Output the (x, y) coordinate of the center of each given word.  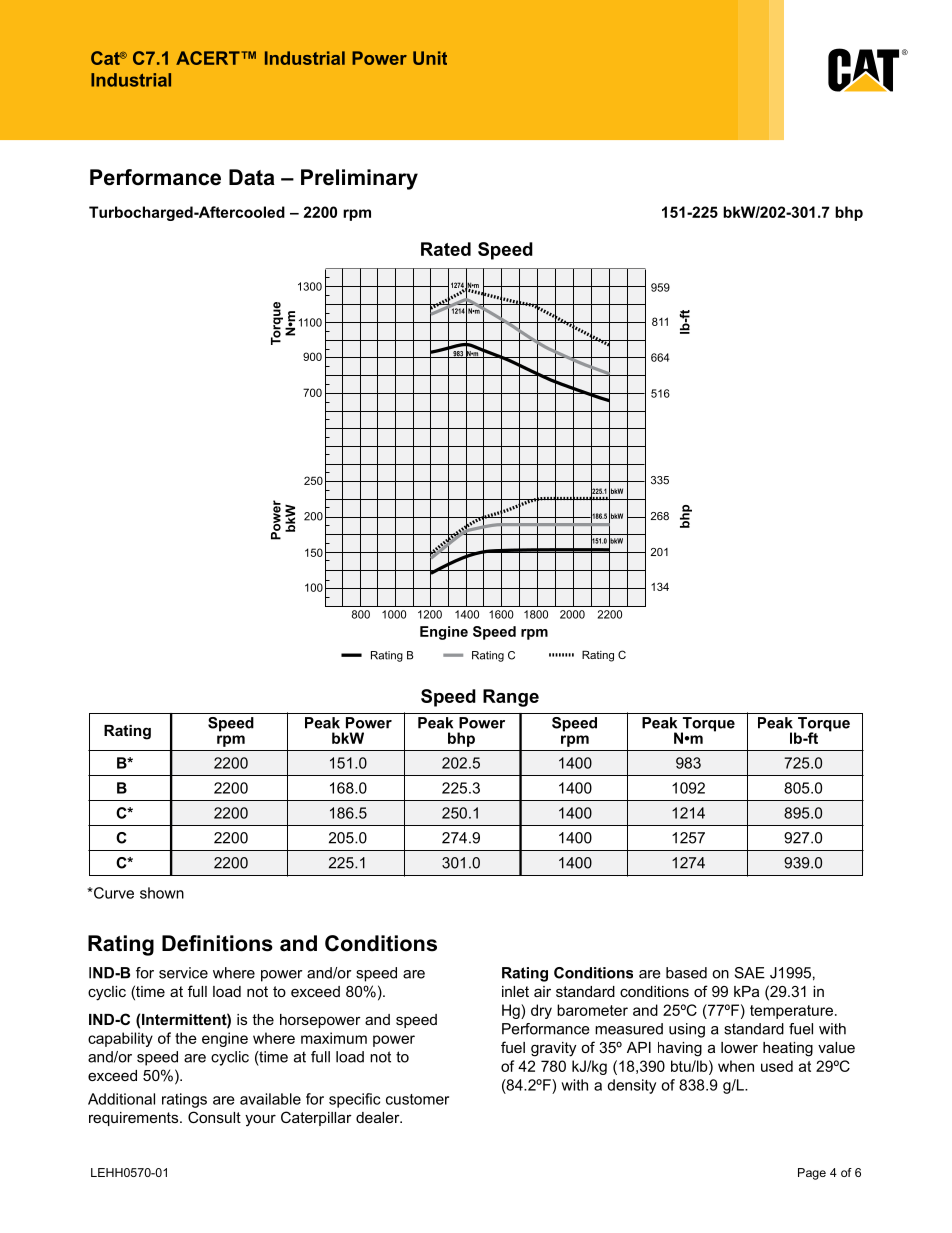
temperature (791, 1012)
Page (812, 1174)
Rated (446, 249)
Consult (214, 1117)
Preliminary (359, 179)
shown (162, 893)
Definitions (217, 943)
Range (511, 698)
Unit (430, 58)
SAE (750, 973)
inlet (515, 991)
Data (252, 177)
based (686, 973)
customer (417, 1099)
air (542, 991)
